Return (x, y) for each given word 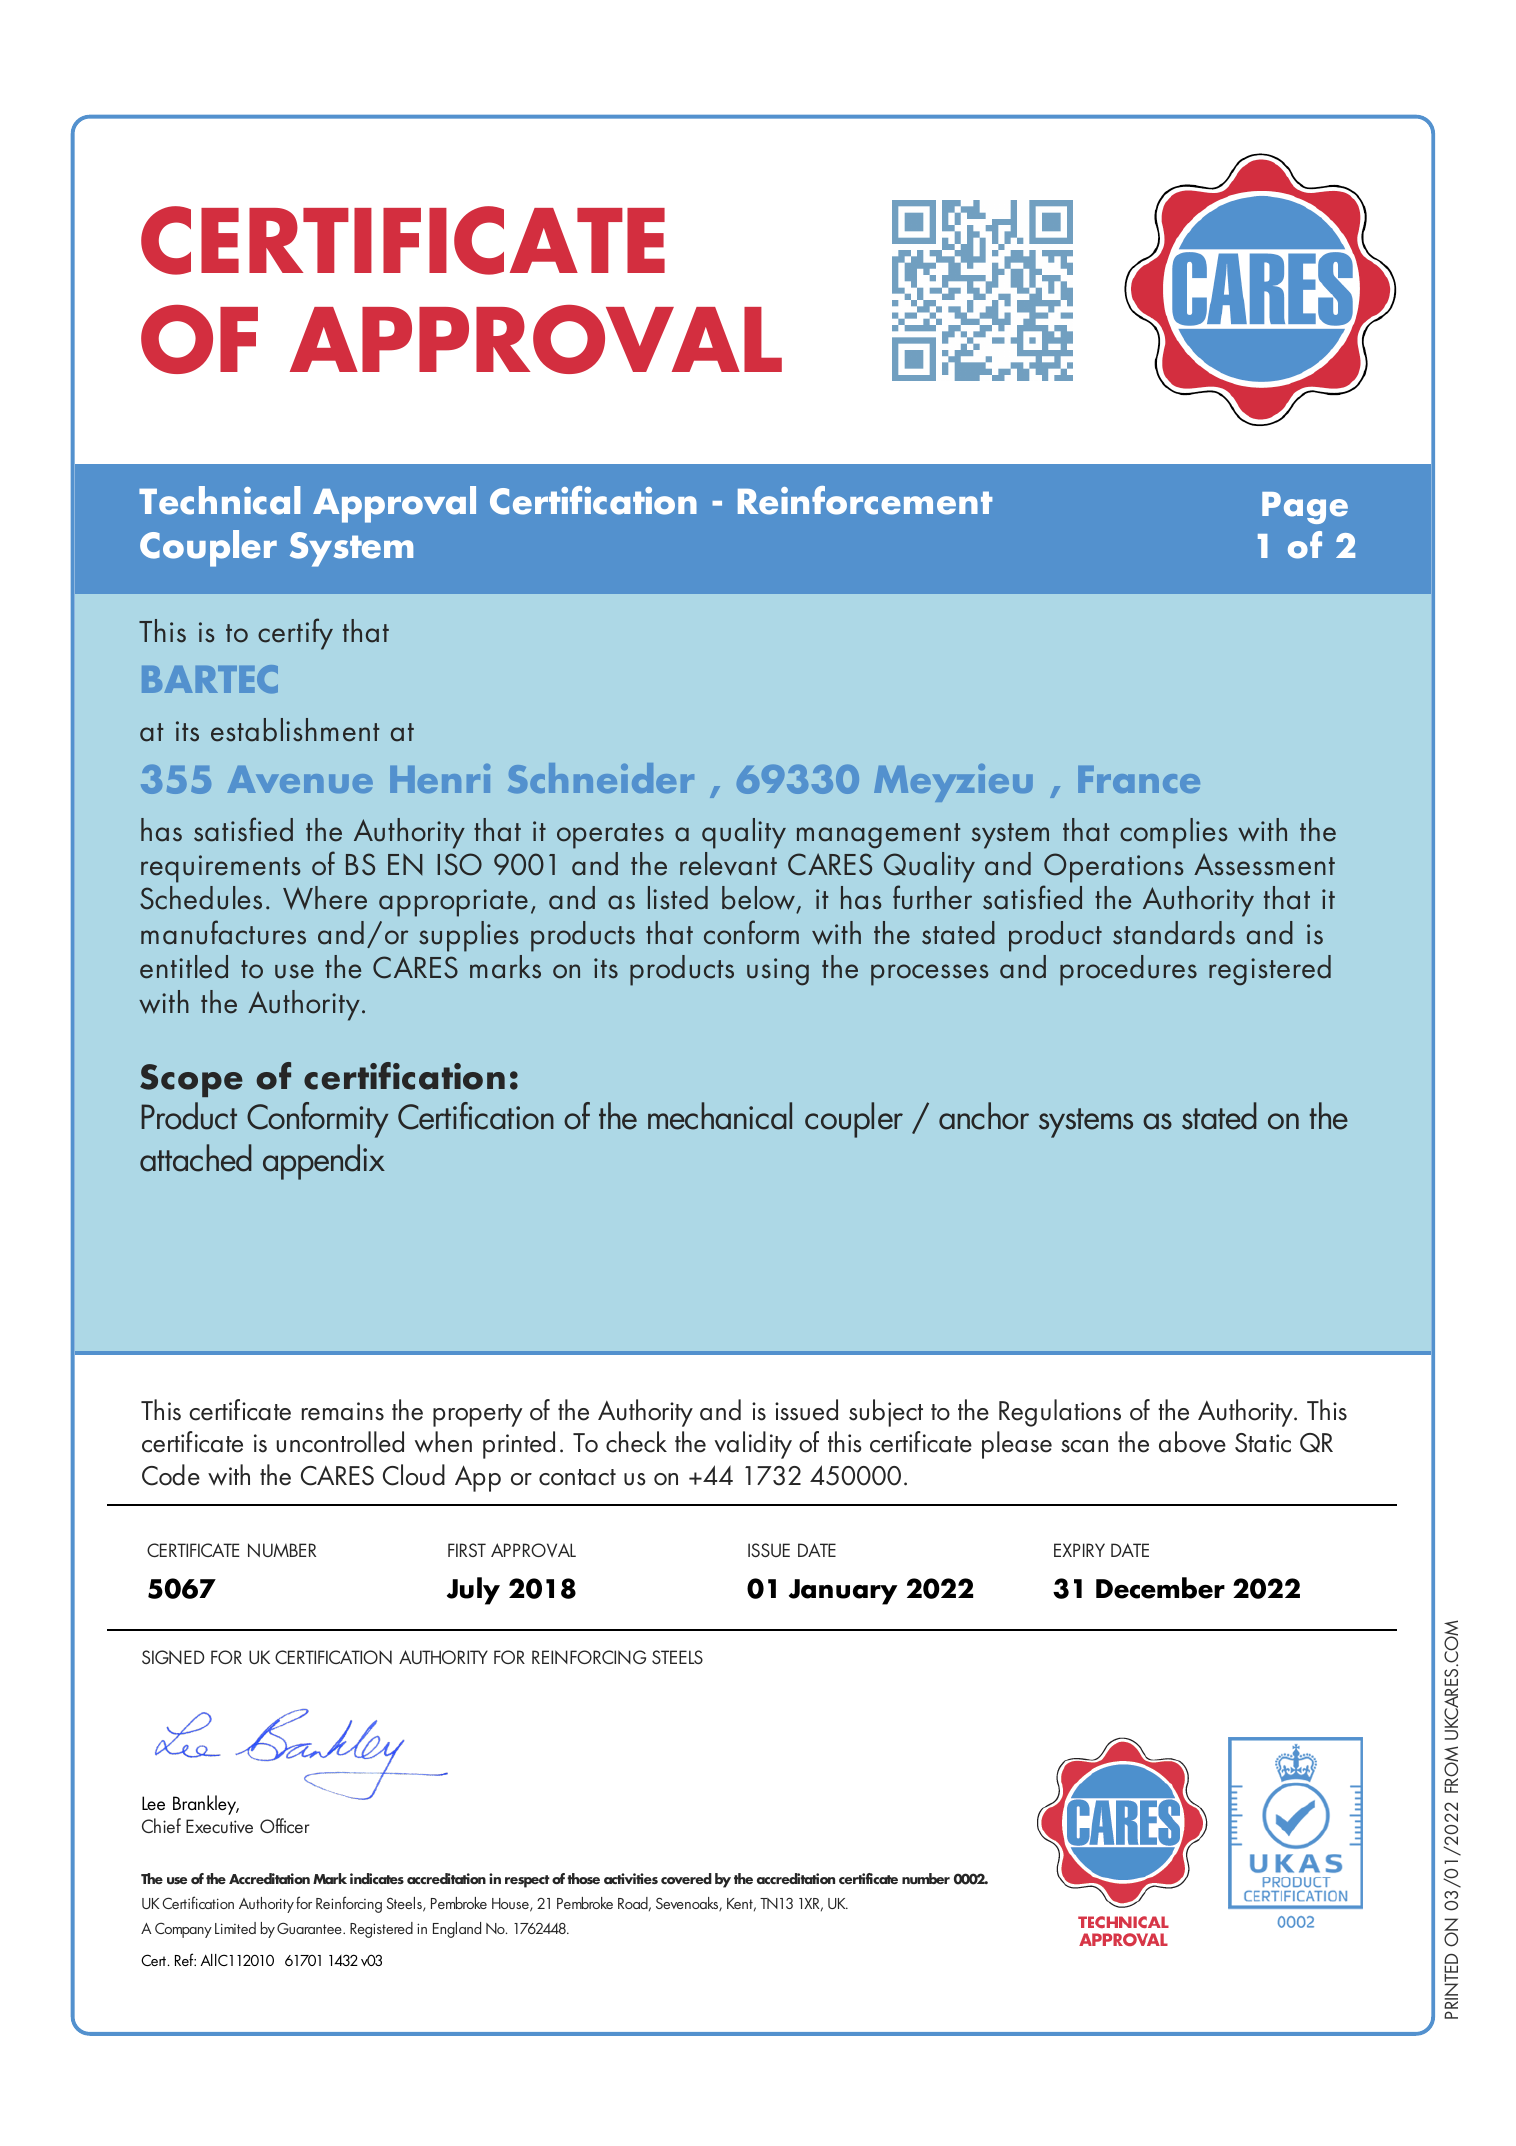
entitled (184, 967)
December (1160, 1588)
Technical (219, 500)
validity (753, 1445)
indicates (377, 1878)
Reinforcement (865, 500)
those (583, 1878)
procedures (1128, 970)
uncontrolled (340, 1442)
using (778, 972)
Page (1305, 508)
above (1192, 1442)
